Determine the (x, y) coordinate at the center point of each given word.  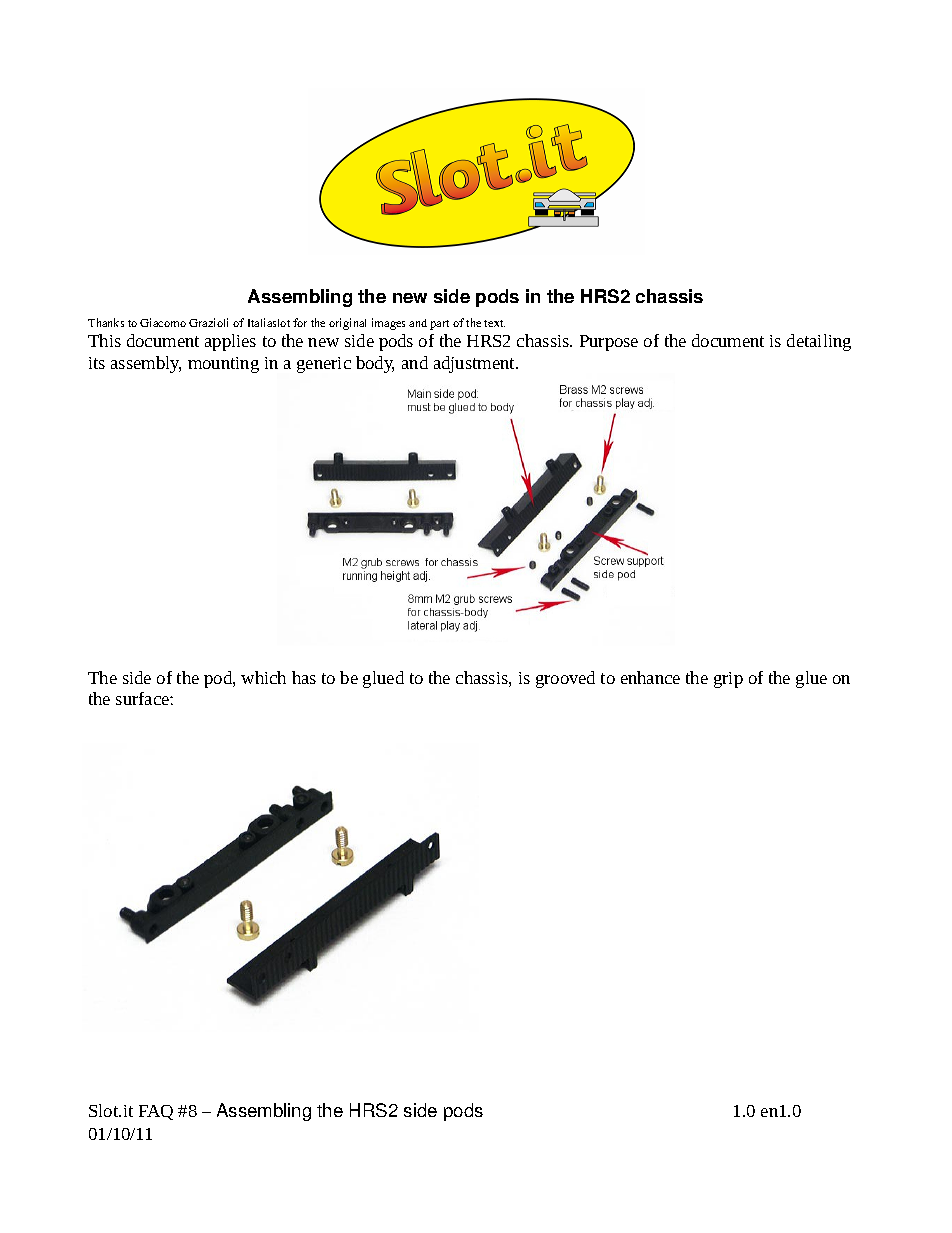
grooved (565, 679)
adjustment (475, 364)
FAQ (156, 1112)
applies (230, 342)
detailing (819, 342)
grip (728, 680)
